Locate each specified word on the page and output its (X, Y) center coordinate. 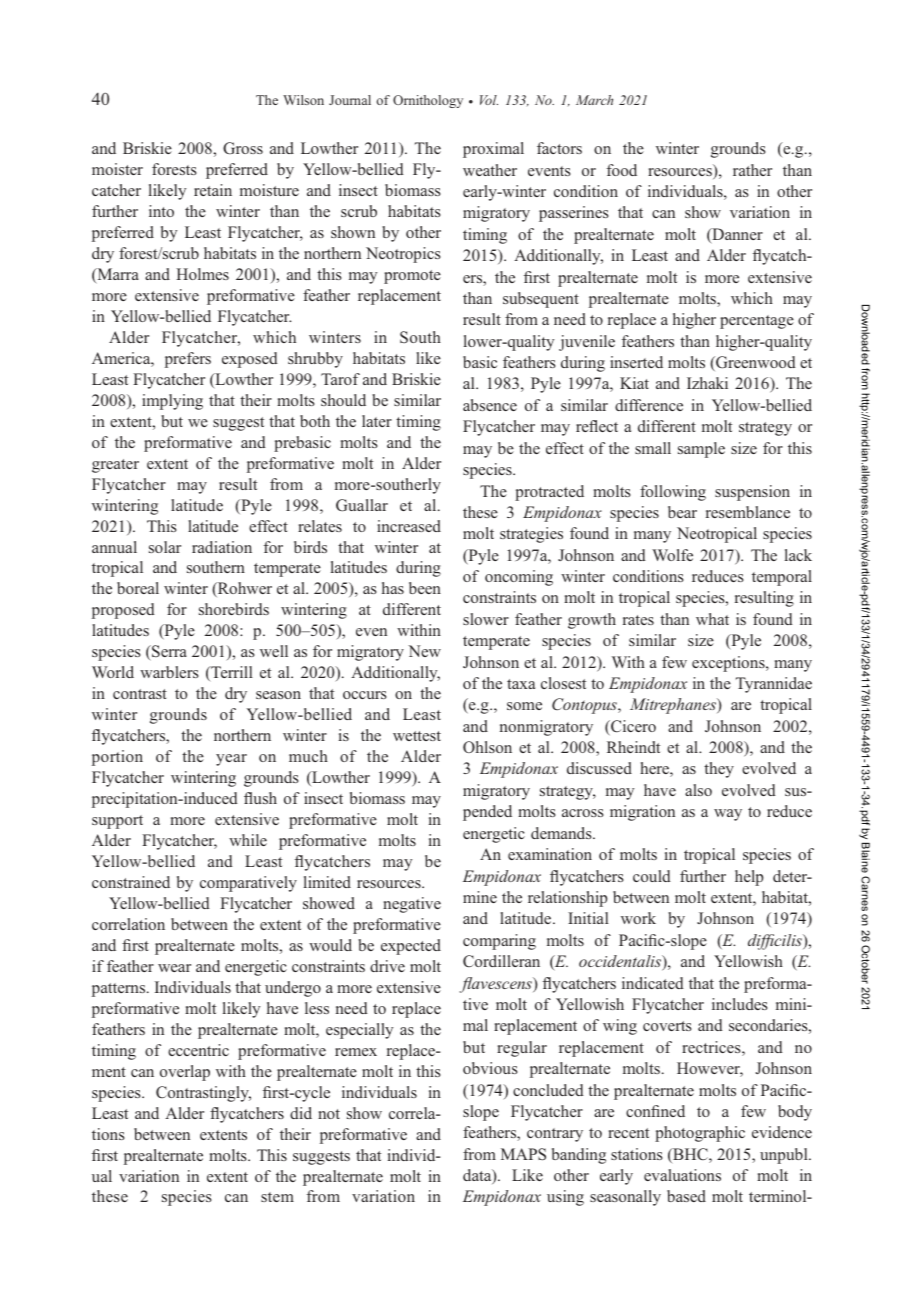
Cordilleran (501, 961)
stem (277, 1197)
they (719, 770)
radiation (222, 547)
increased (409, 526)
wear (174, 968)
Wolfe (672, 555)
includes (740, 1004)
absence (490, 405)
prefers (188, 360)
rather (752, 170)
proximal (493, 150)
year (231, 760)
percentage (757, 322)
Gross (243, 148)
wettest (417, 736)
